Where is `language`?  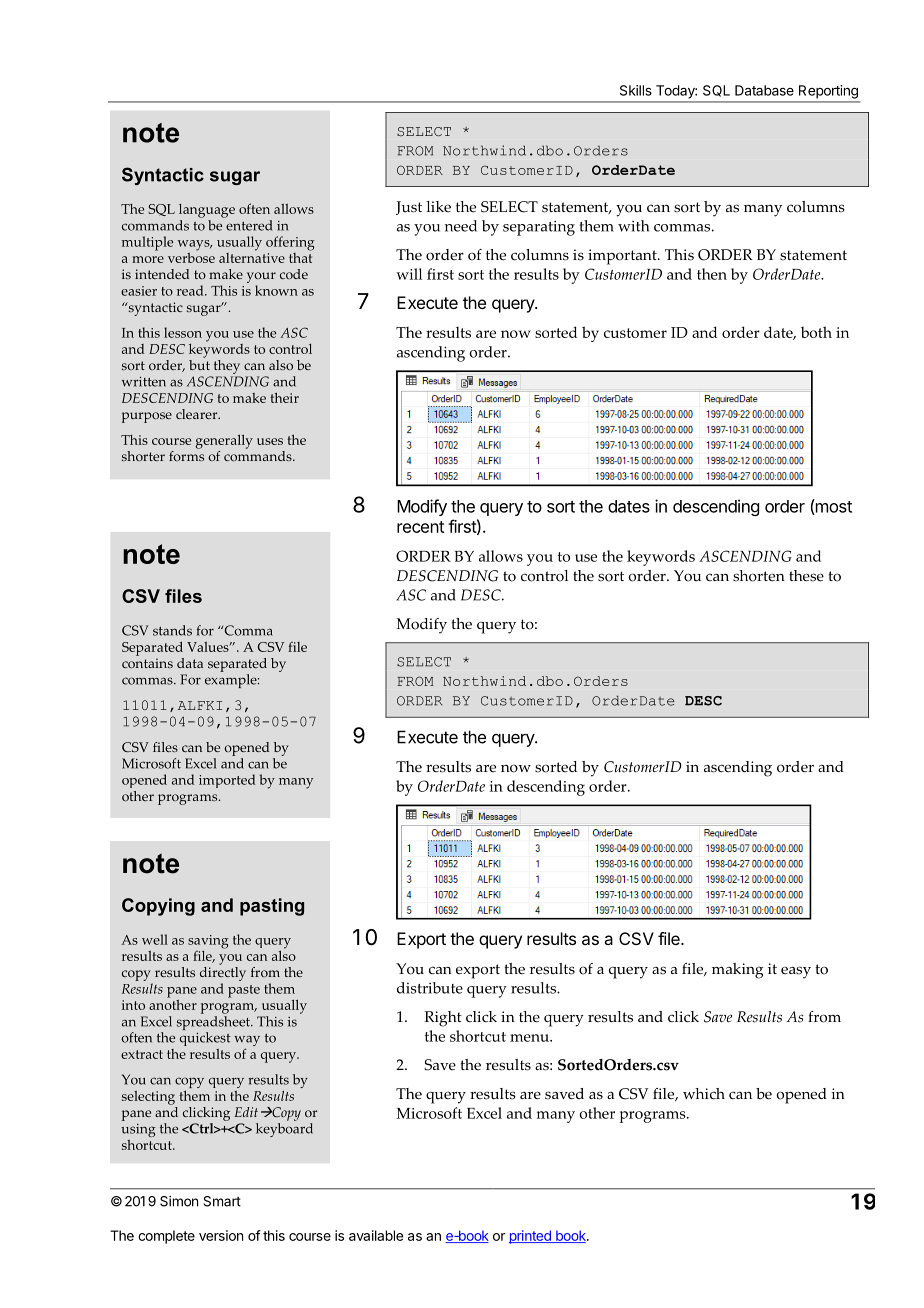
language is located at coordinates (207, 211).
